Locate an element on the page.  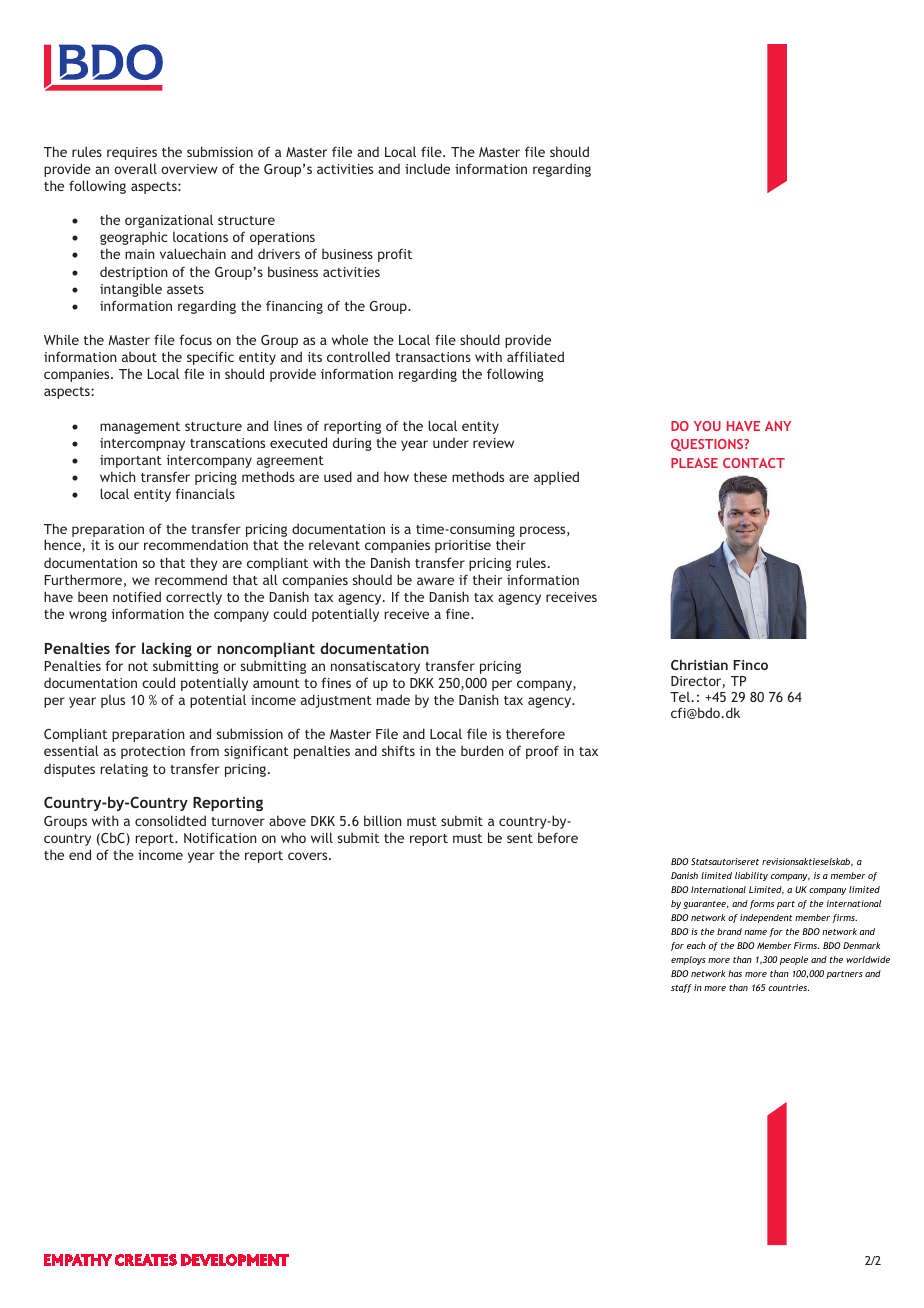
under is located at coordinates (451, 442).
